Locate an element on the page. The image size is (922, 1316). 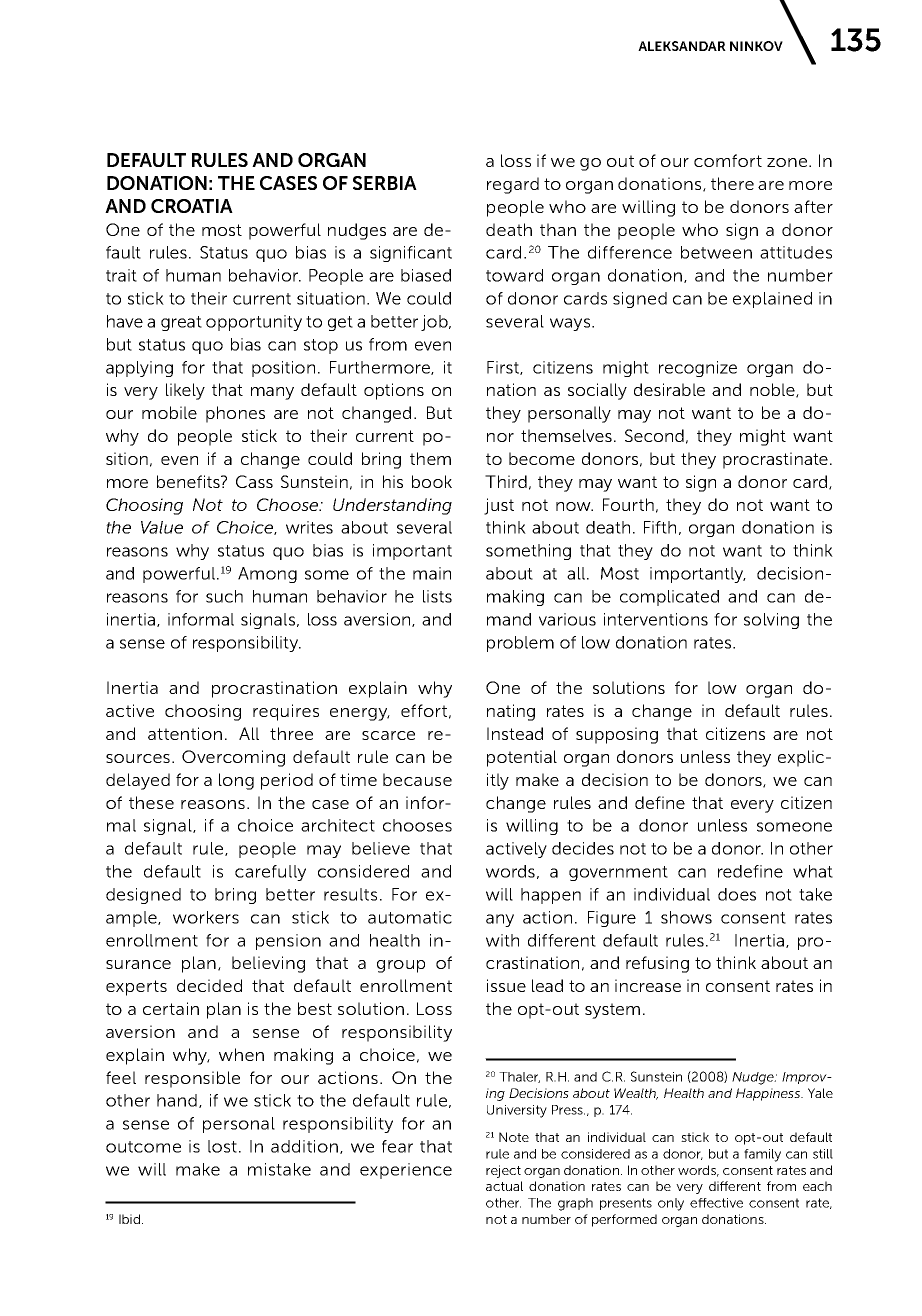
procrastinate is located at coordinates (775, 460).
